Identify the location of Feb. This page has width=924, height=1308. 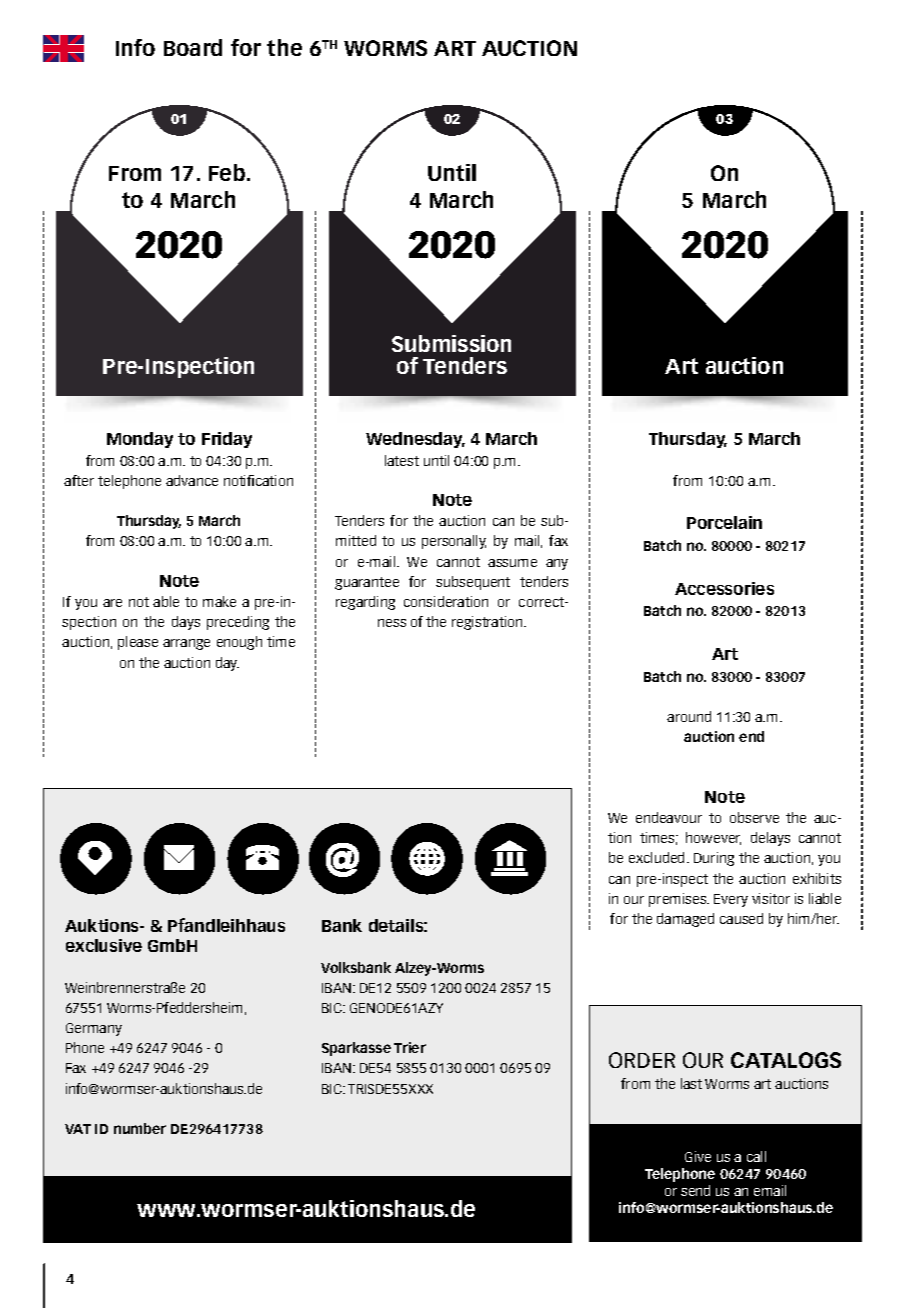
(228, 172).
